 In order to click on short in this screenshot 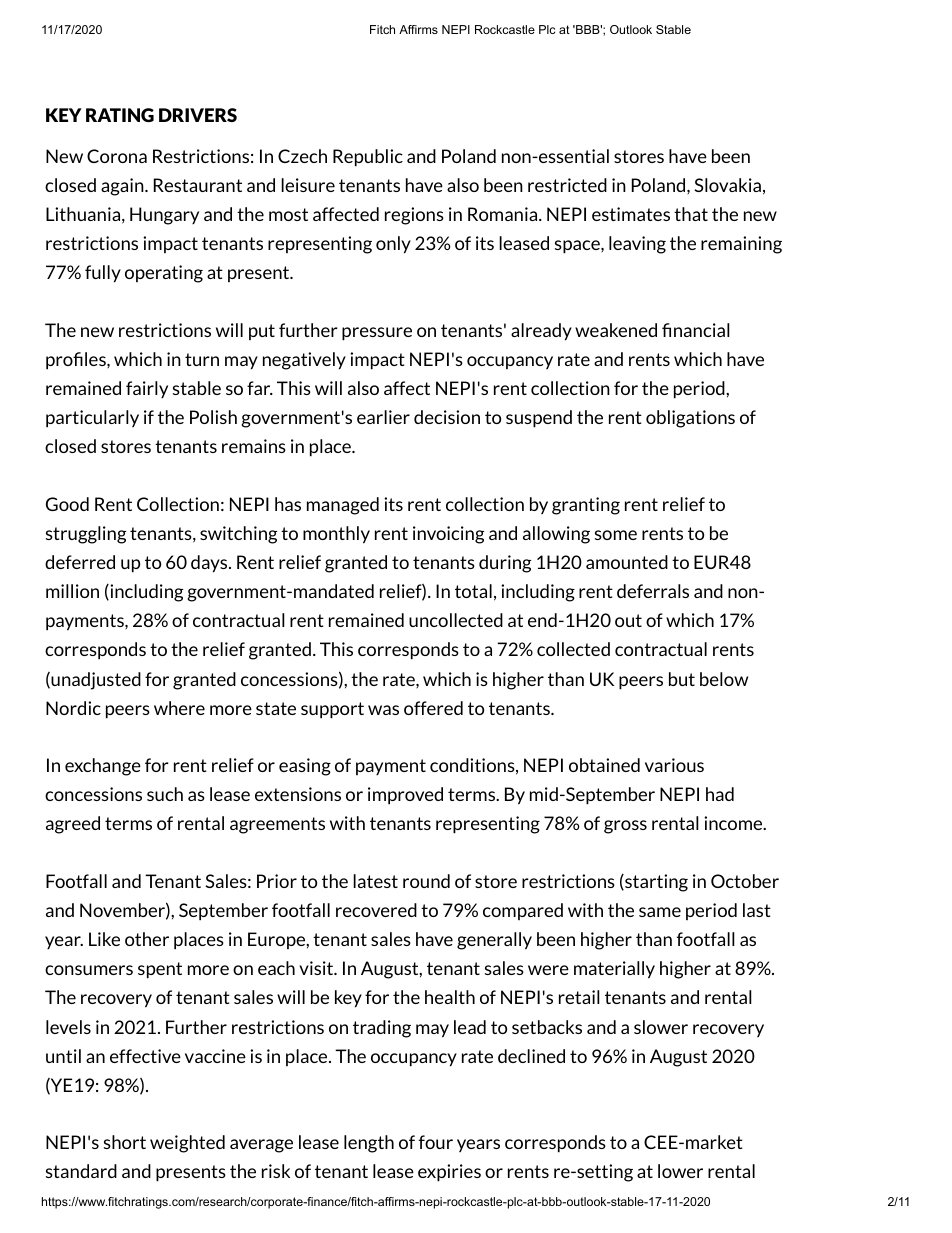, I will do `click(125, 1142)`.
